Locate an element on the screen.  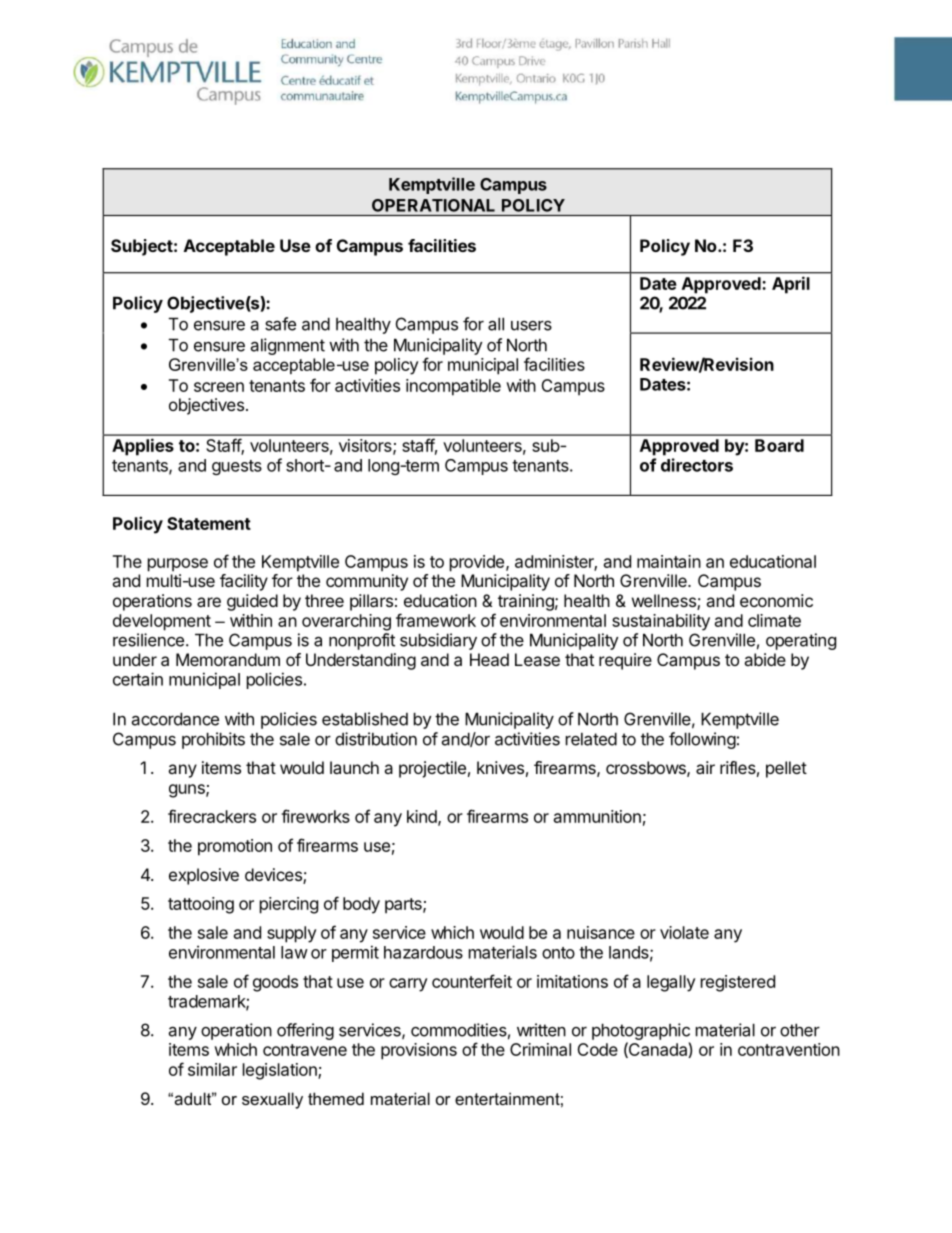
facility is located at coordinates (244, 582).
